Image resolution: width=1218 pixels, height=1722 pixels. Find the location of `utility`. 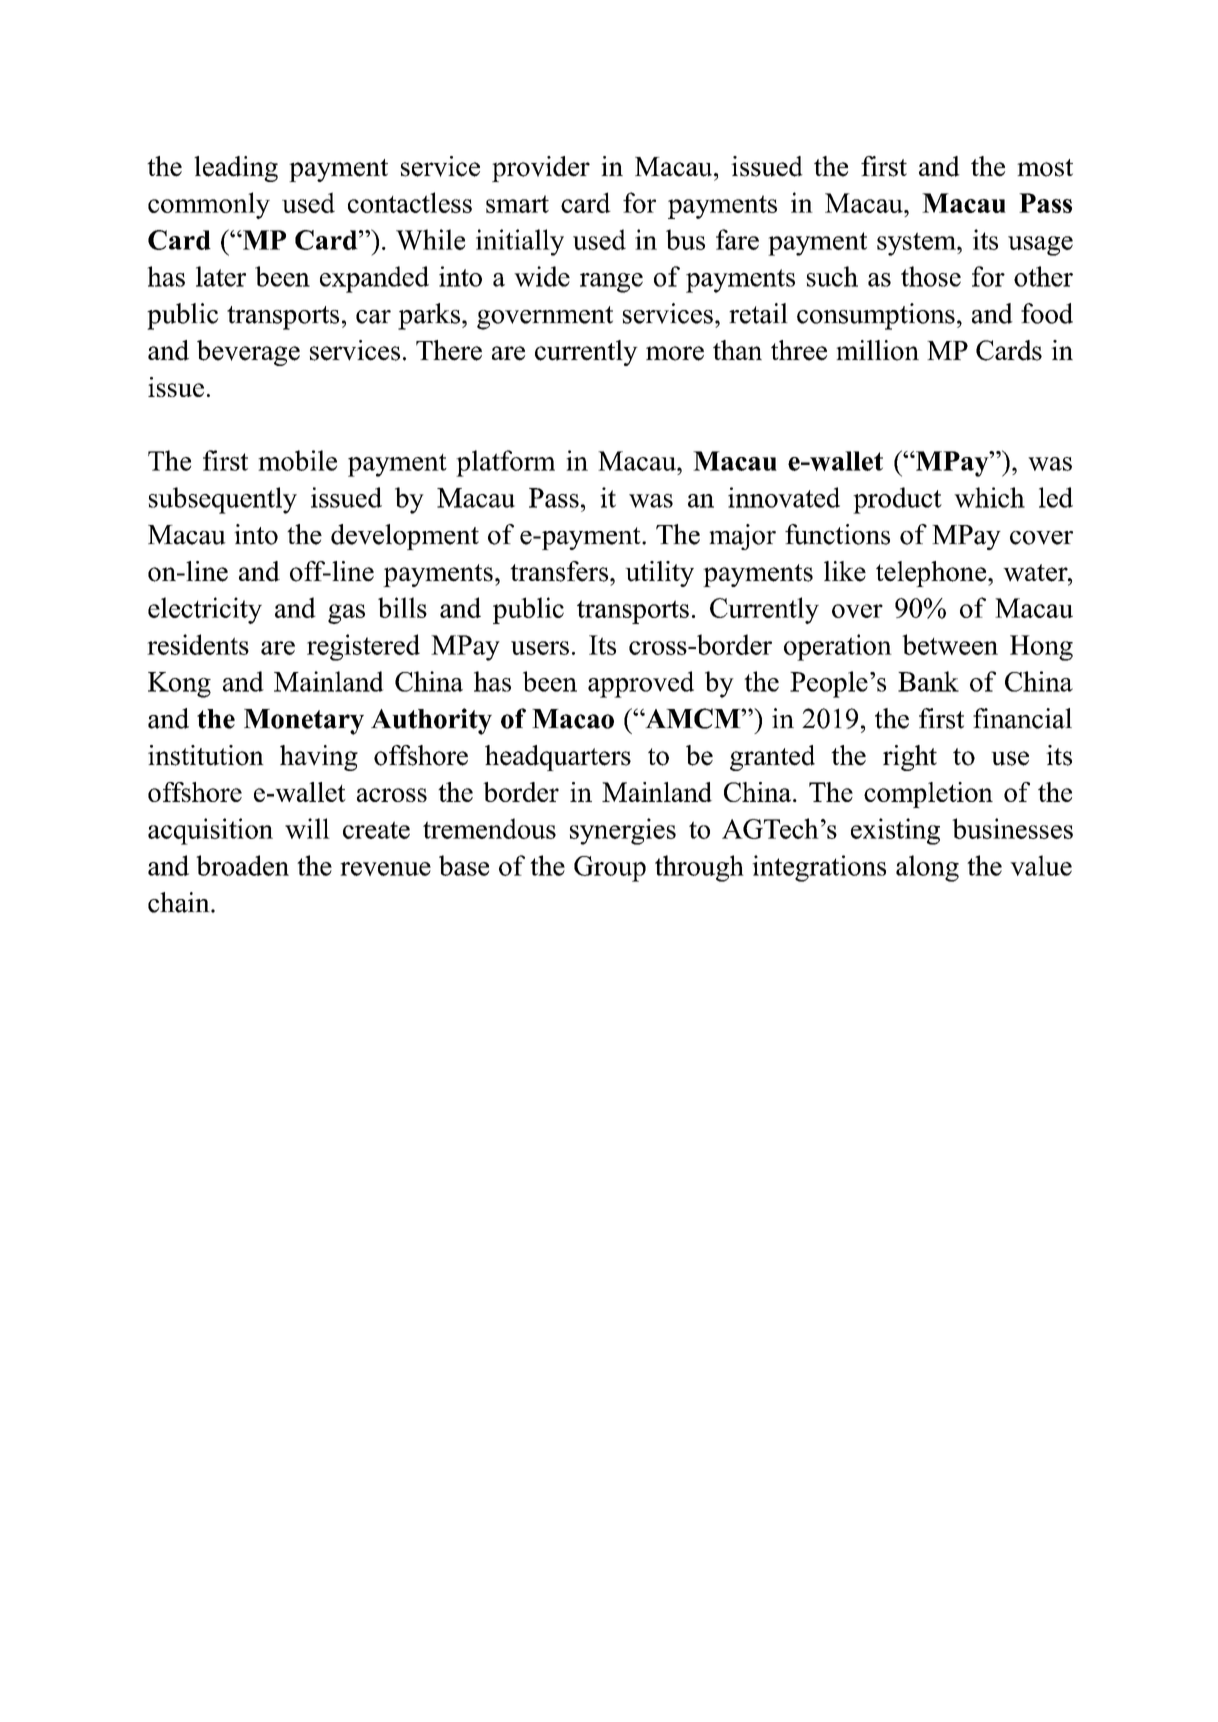

utility is located at coordinates (659, 574).
